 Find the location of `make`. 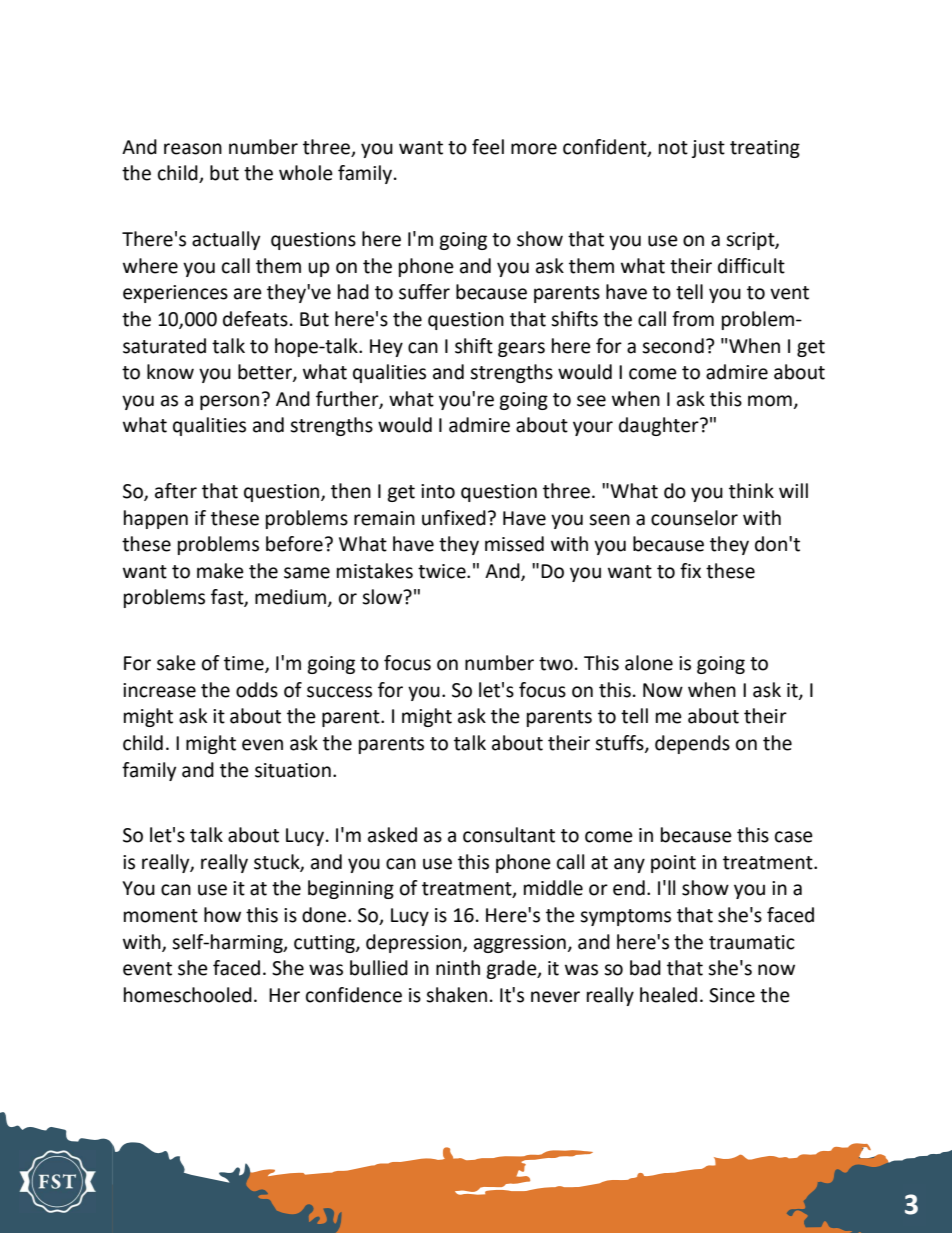

make is located at coordinates (220, 571).
